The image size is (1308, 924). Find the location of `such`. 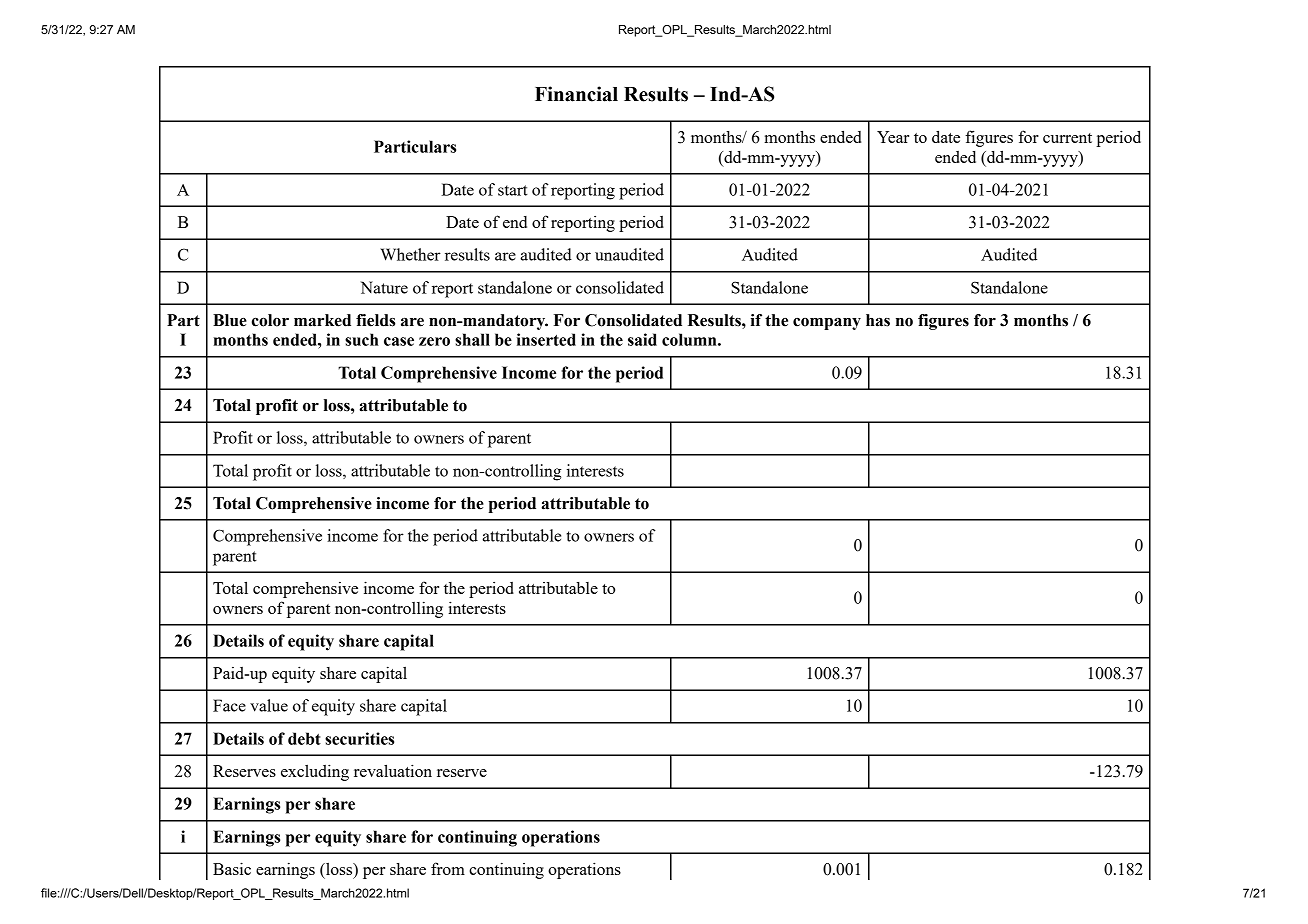

such is located at coordinates (362, 339).
